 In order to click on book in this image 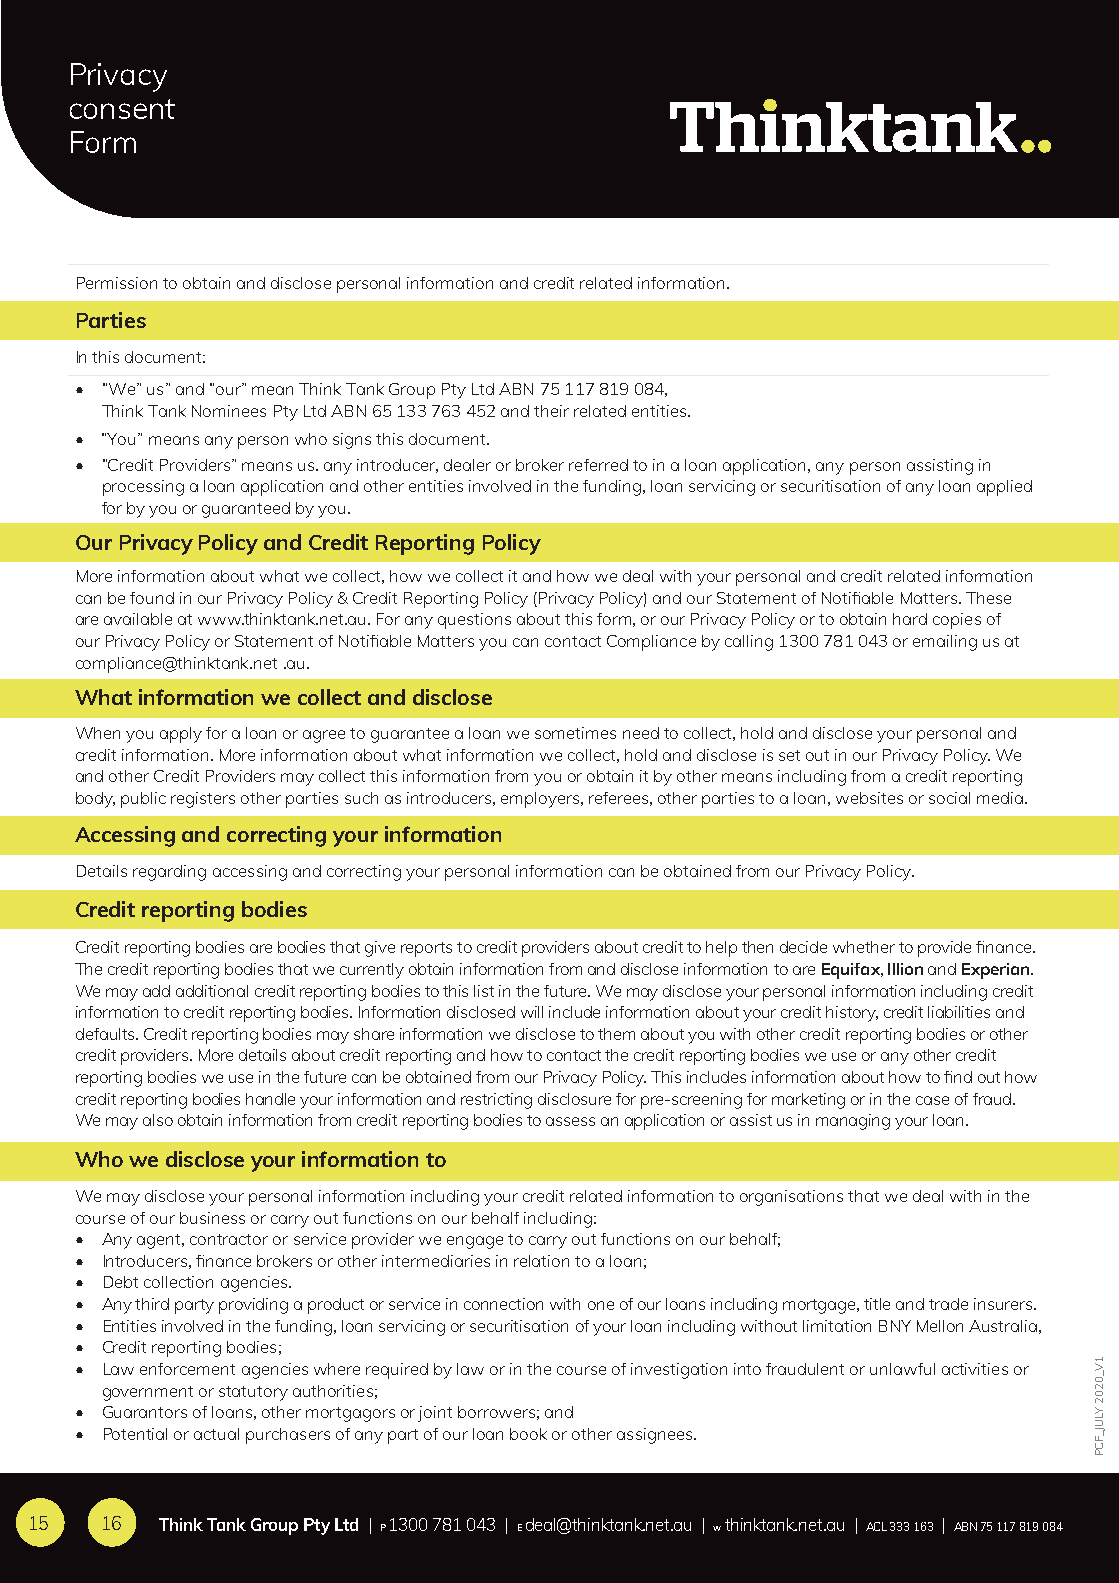, I will do `click(528, 1434)`.
